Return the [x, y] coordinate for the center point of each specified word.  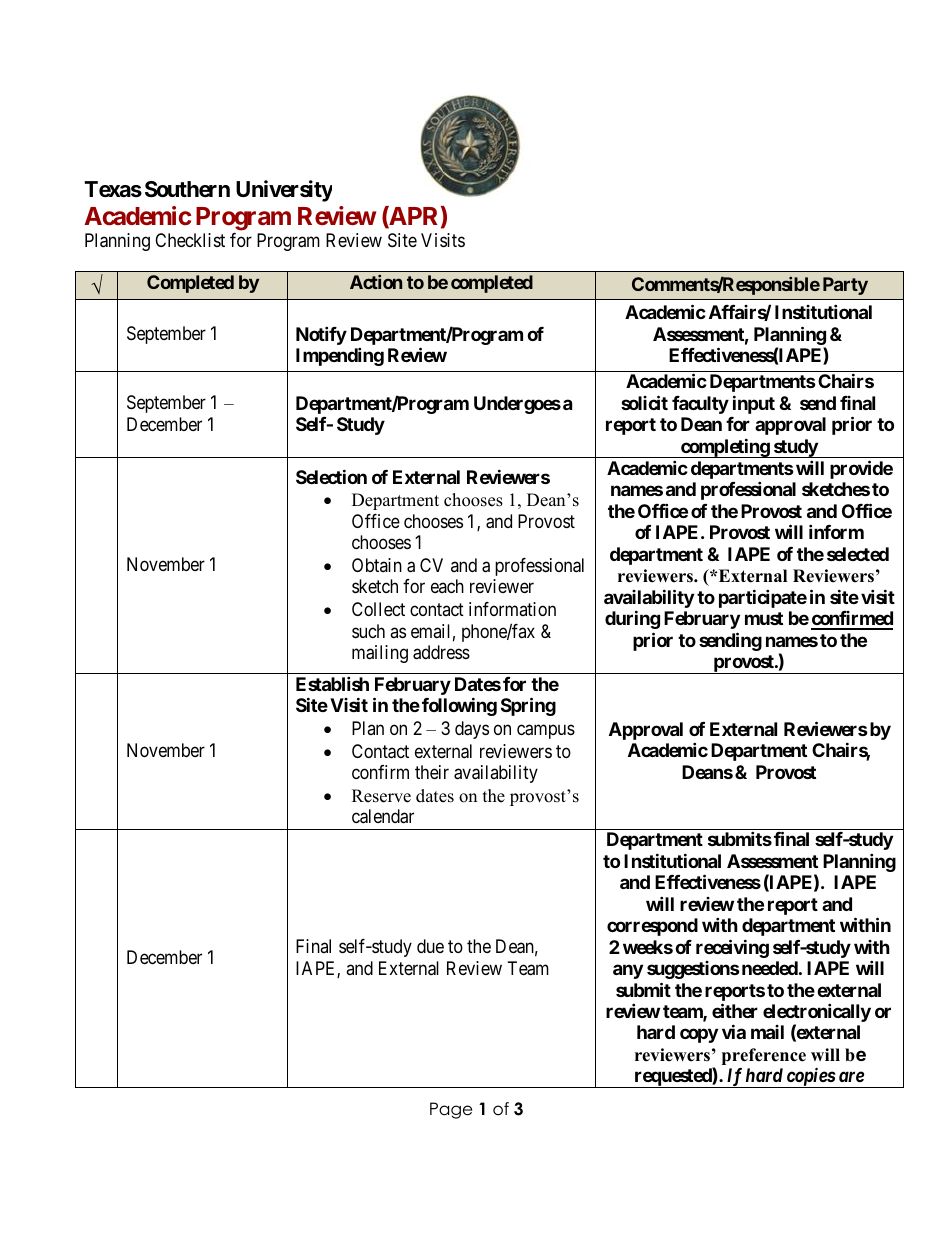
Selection [331, 476]
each [447, 586]
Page [451, 1110]
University [284, 191]
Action [376, 282]
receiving [732, 948]
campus [546, 731]
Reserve [381, 796]
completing [725, 448]
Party [845, 286]
